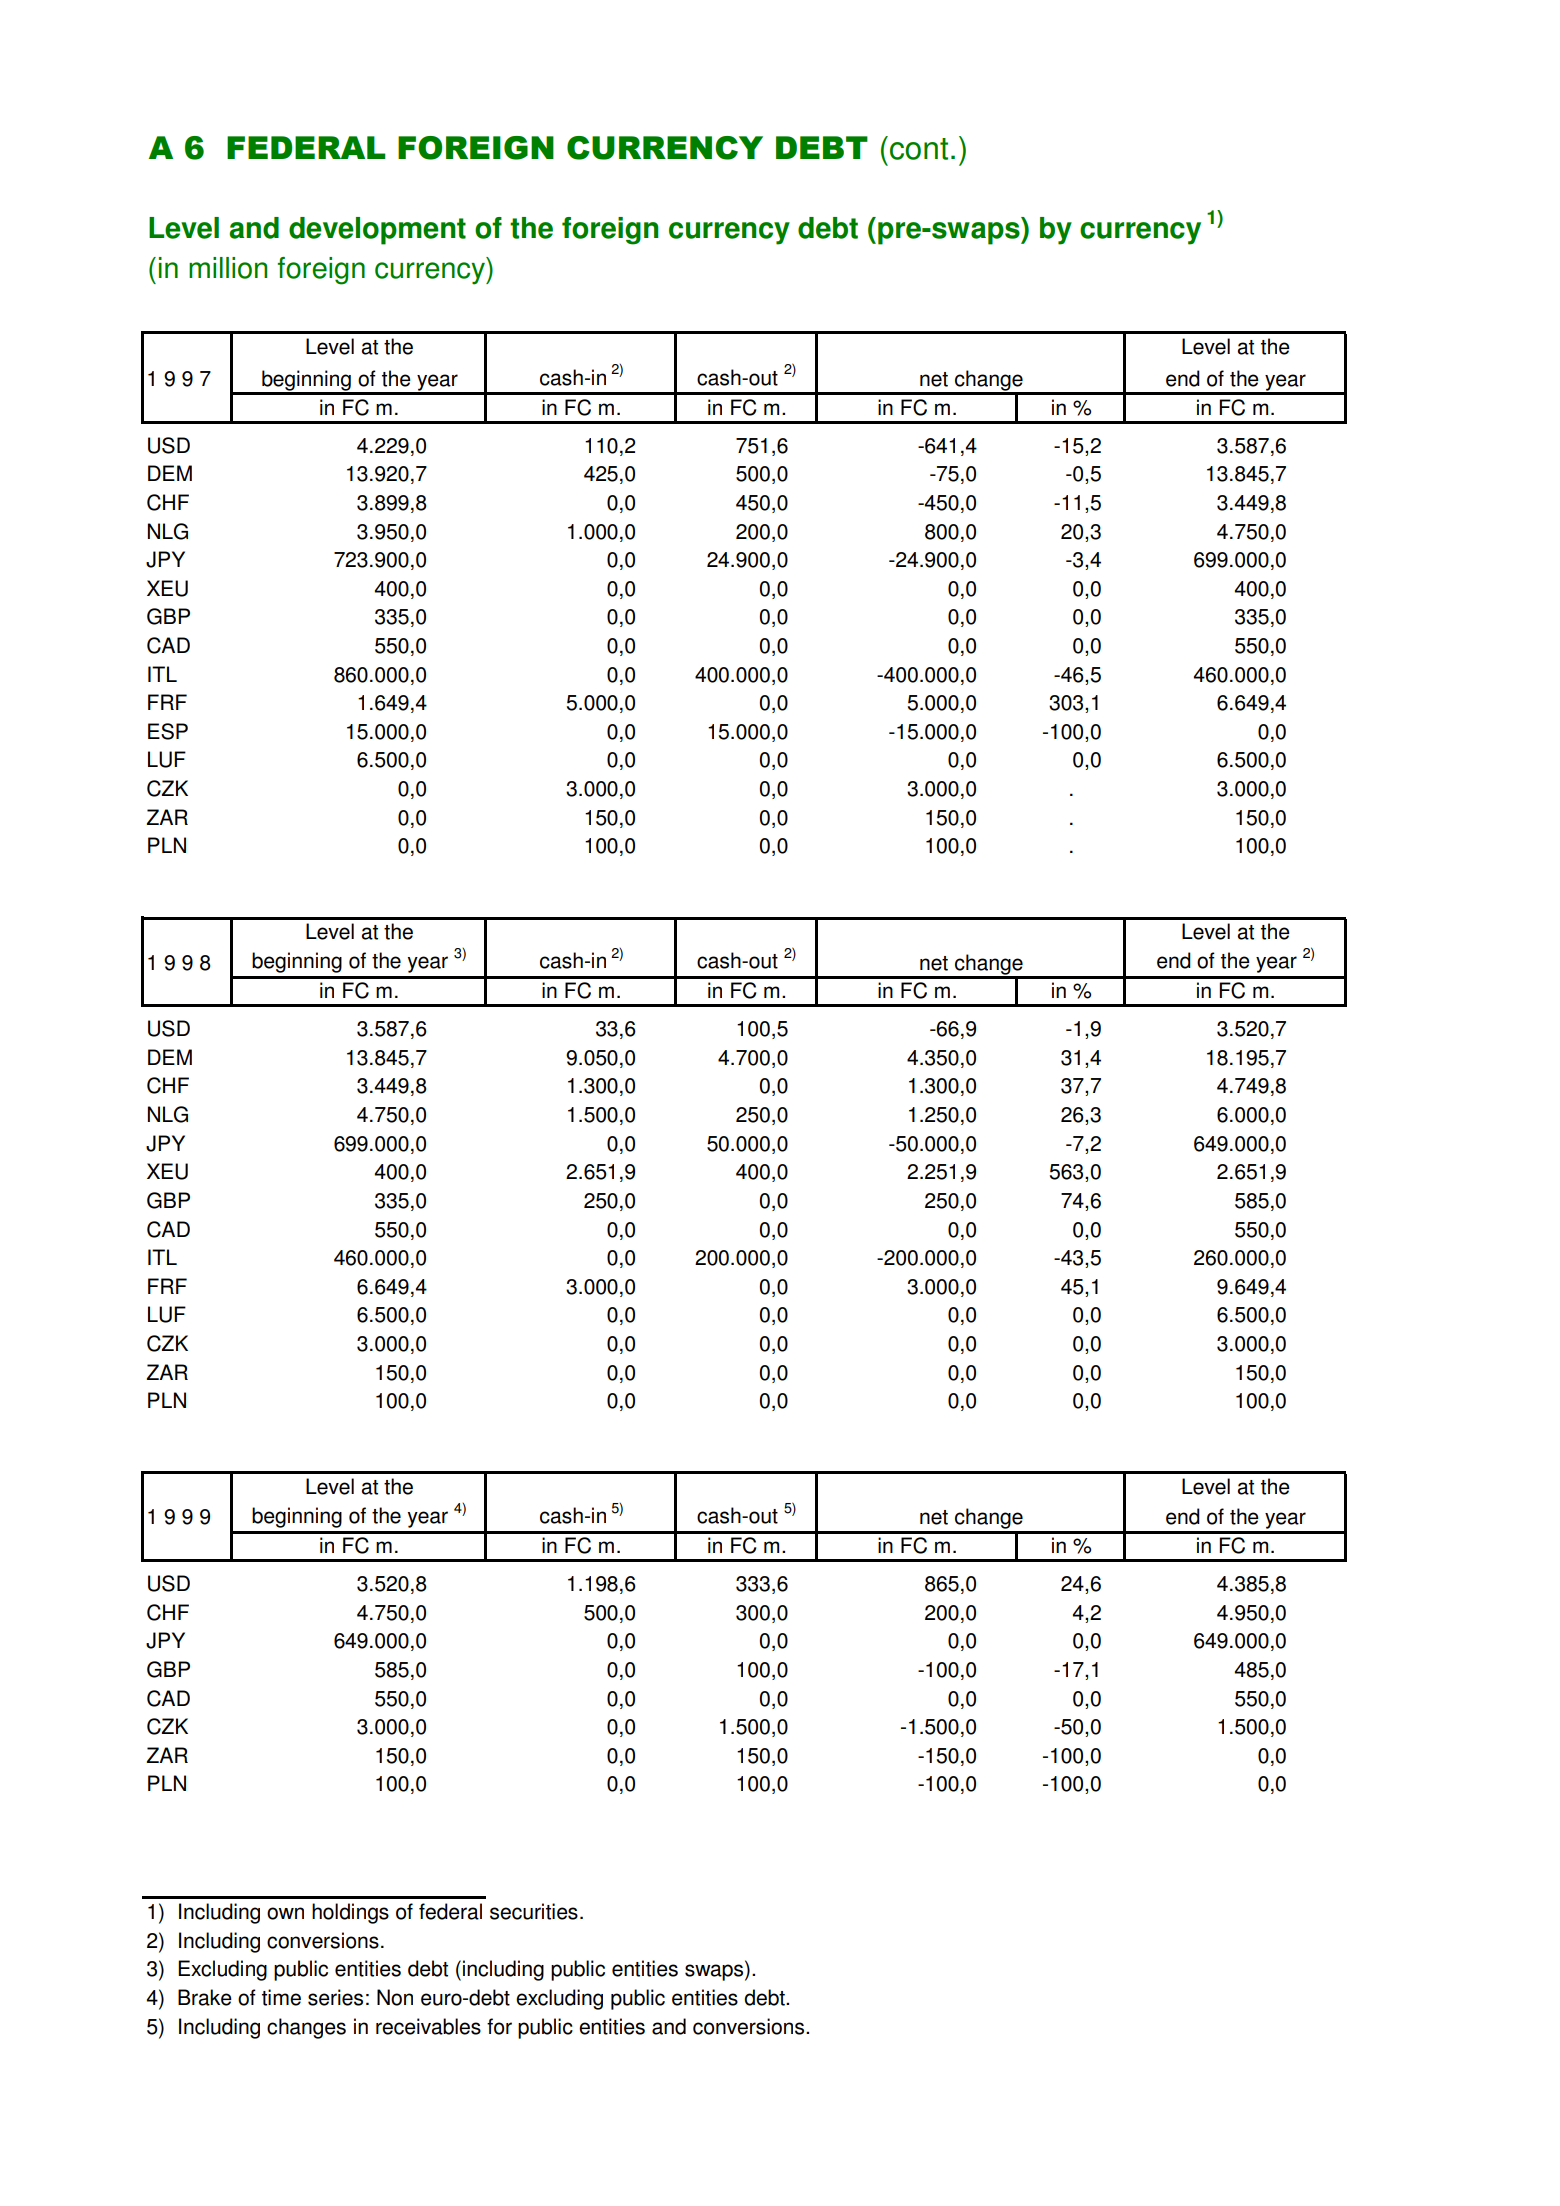 The image size is (1560, 2206). I want to click on securities, so click(534, 1911).
